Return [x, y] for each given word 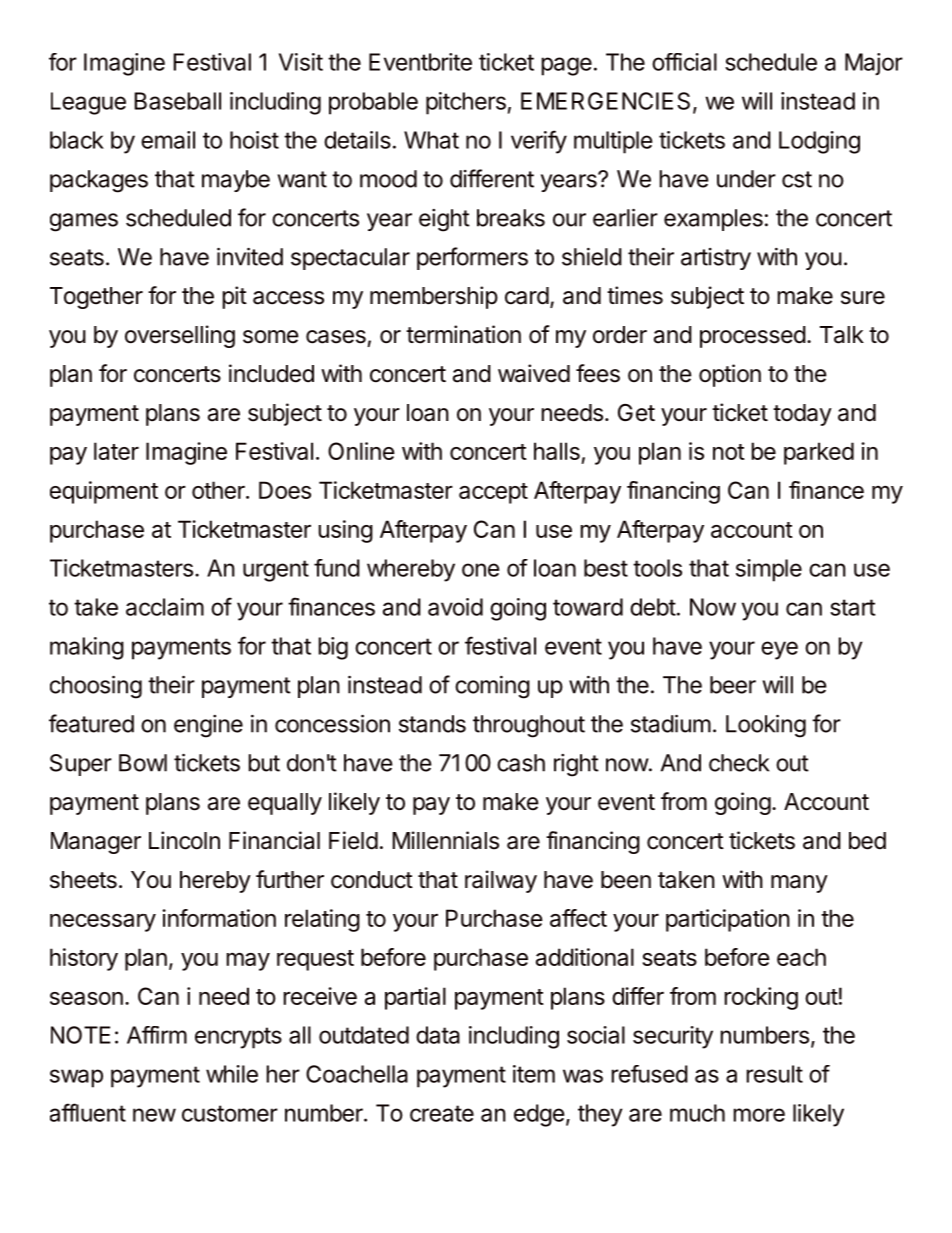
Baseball [177, 101]
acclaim [165, 607]
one [480, 570]
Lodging [819, 142]
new [154, 1115]
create [442, 1113]
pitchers [466, 103]
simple [769, 570]
